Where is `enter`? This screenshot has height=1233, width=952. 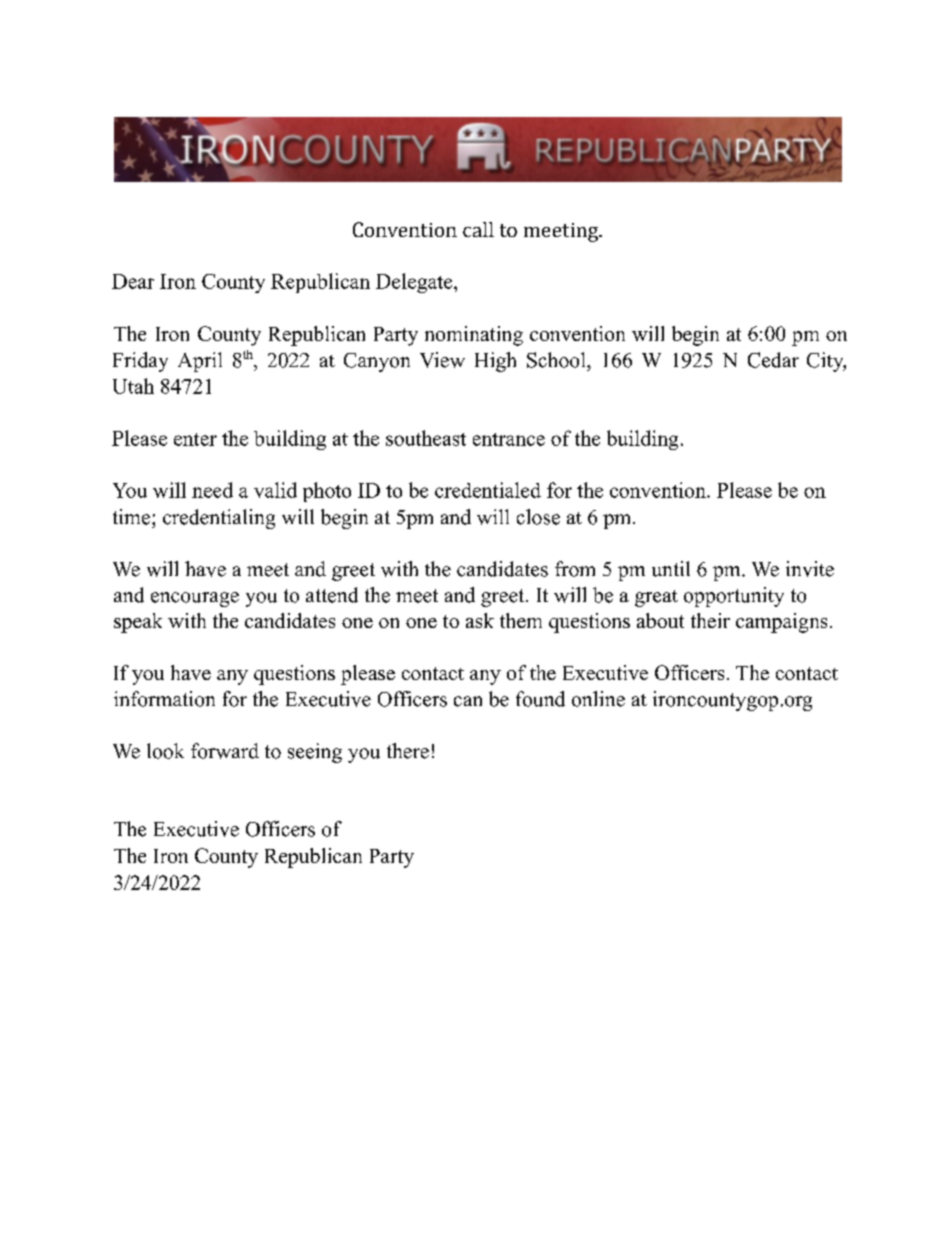
enter is located at coordinates (195, 439).
